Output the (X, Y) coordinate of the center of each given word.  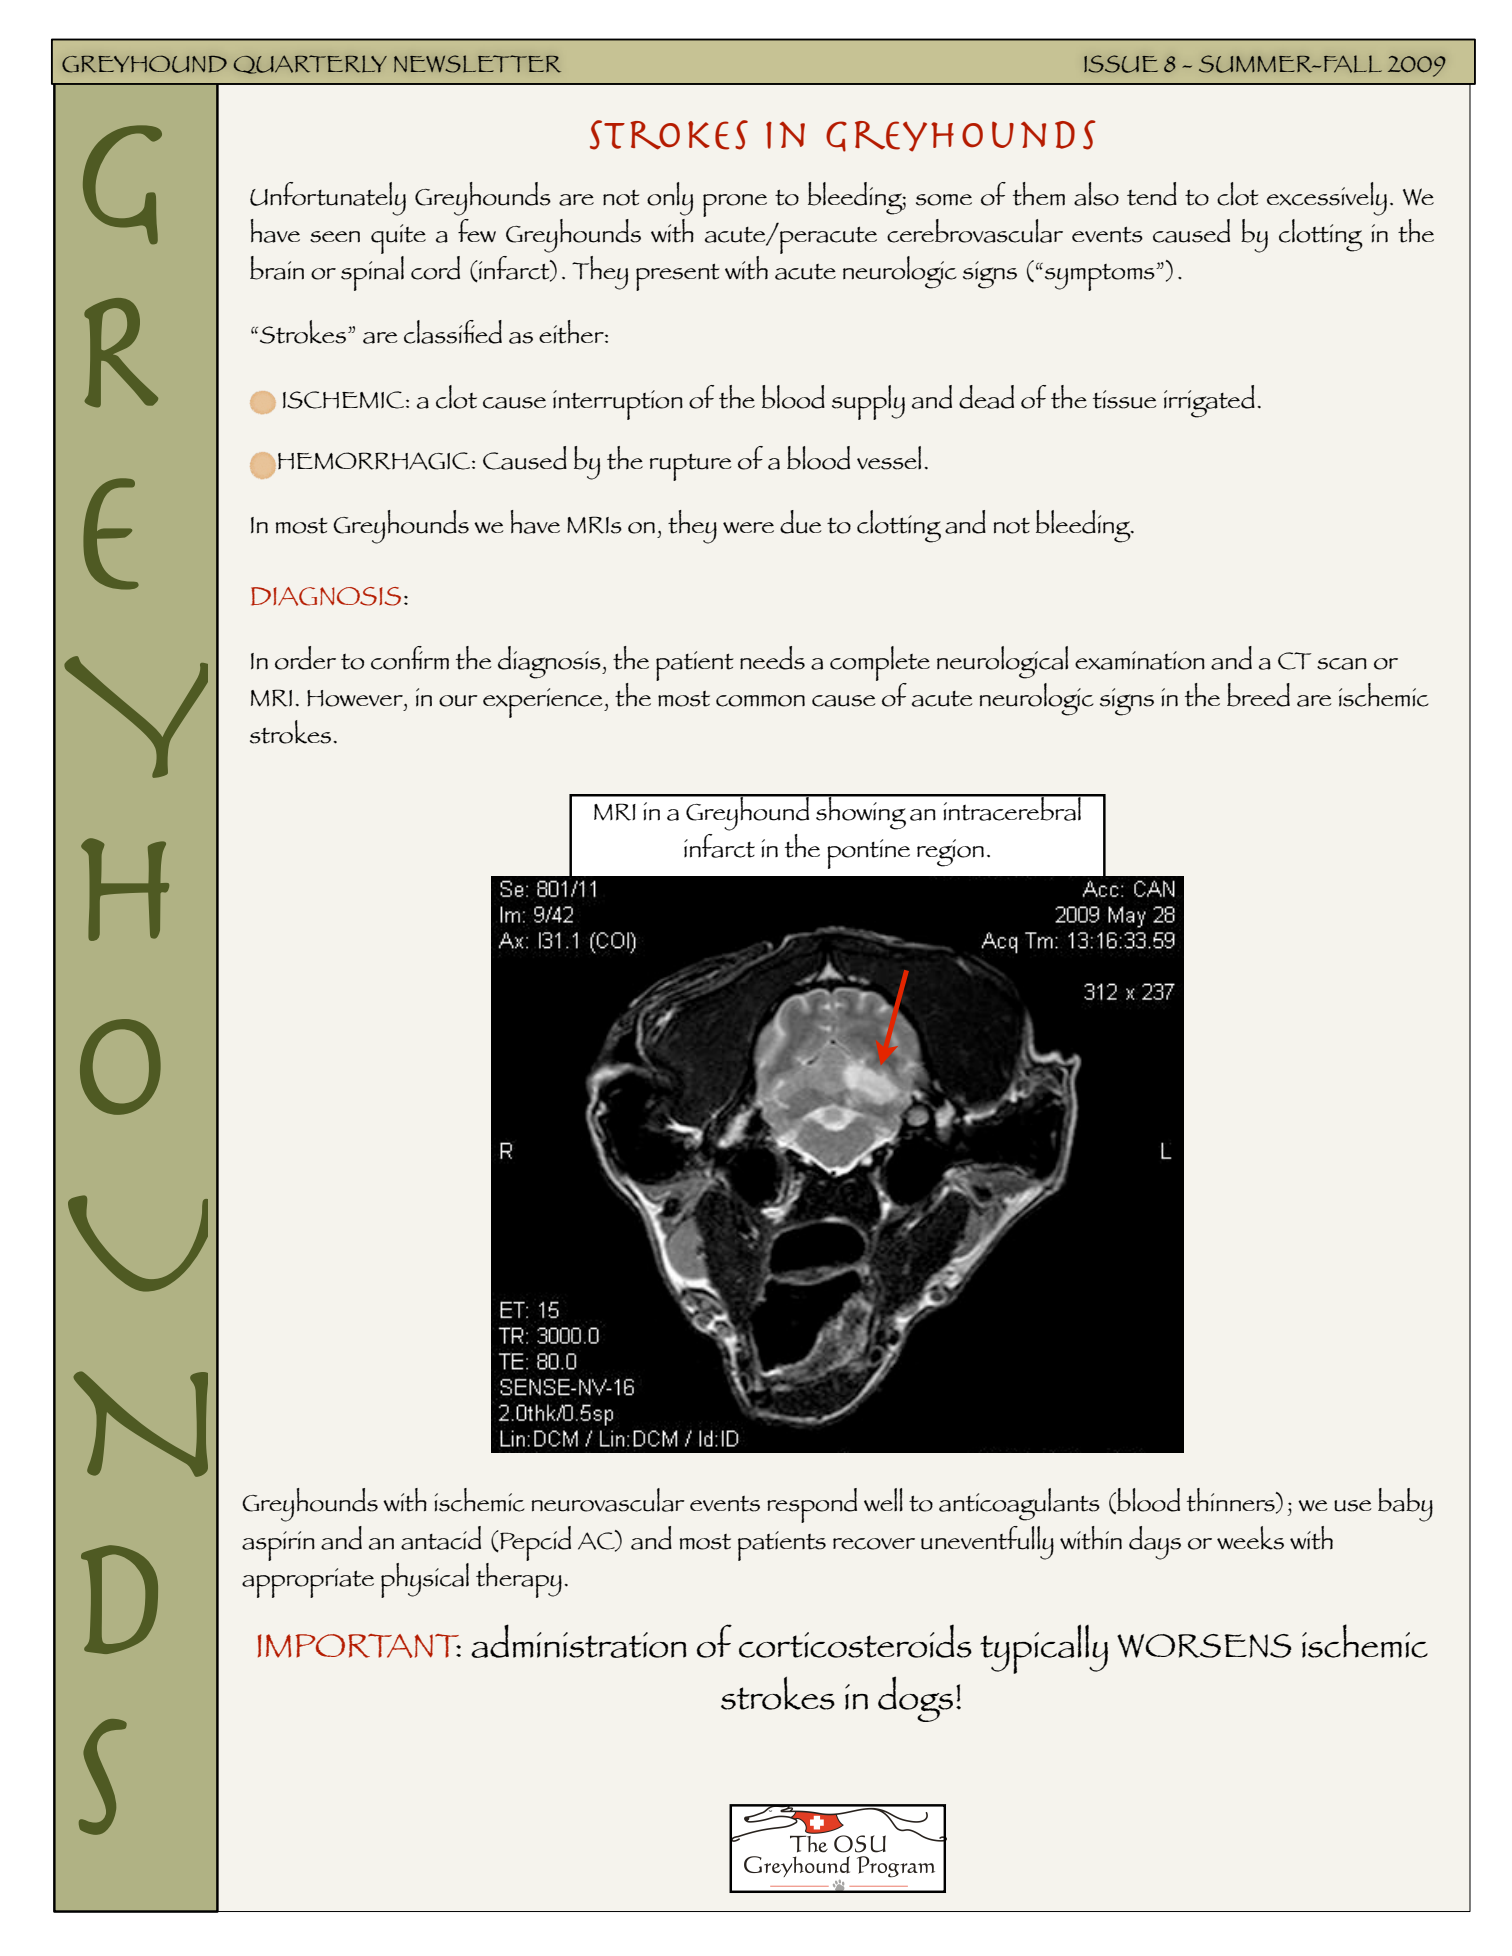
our (458, 701)
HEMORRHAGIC (374, 461)
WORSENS (1204, 1646)
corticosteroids (855, 1641)
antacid (441, 1538)
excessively (1327, 199)
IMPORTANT (359, 1646)
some (944, 200)
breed (1258, 695)
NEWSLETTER (477, 64)
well (883, 1500)
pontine (868, 854)
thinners (1232, 1501)
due (801, 522)
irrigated (1209, 401)
